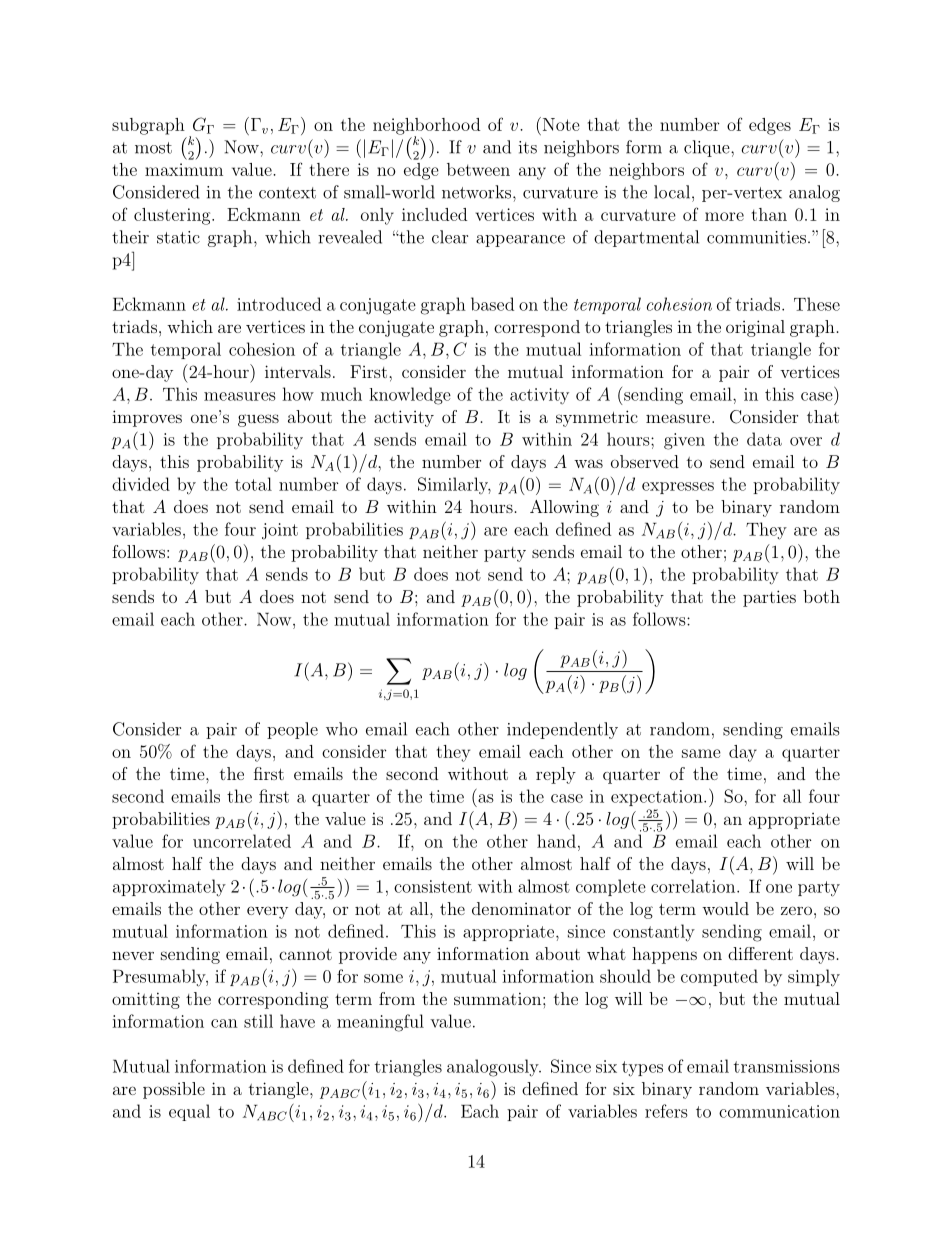 Image resolution: width=952 pixels, height=1233 pixels. I want to click on joint, so click(280, 531).
